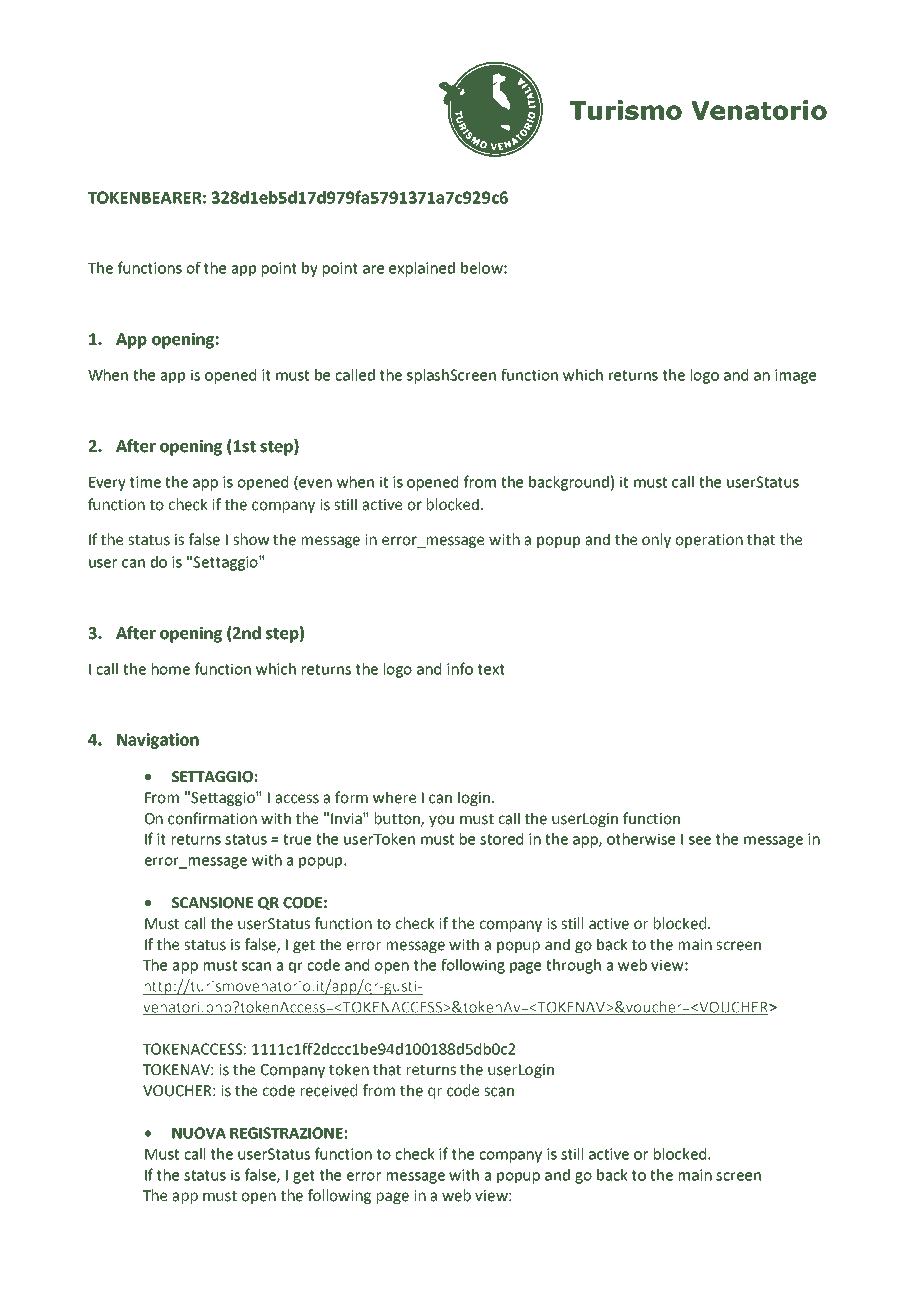 The height and width of the screenshot is (1308, 924). Describe the element at coordinates (460, 668) in the screenshot. I see `info` at that location.
